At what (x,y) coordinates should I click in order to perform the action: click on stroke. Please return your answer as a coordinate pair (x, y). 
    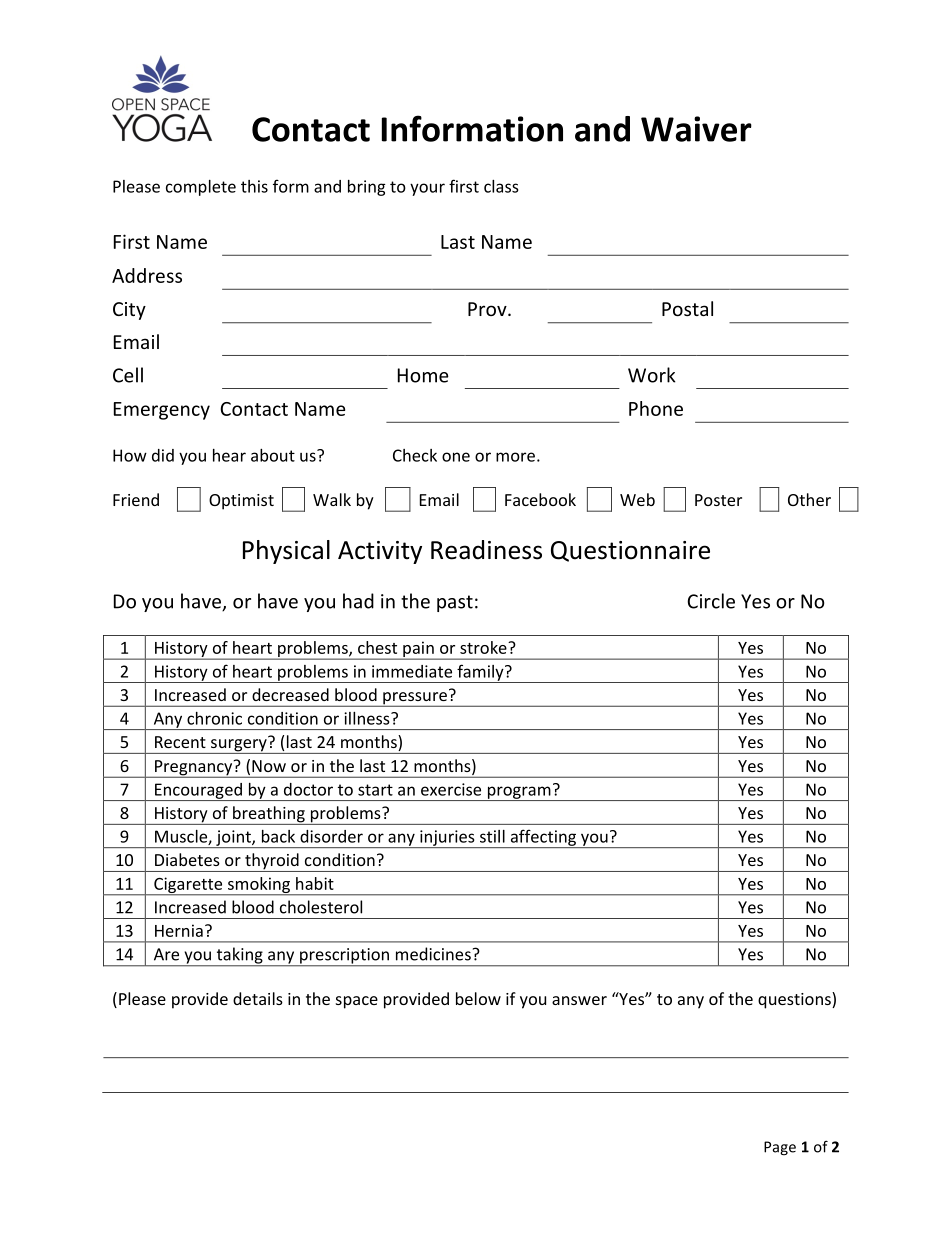
    Looking at the image, I should click on (484, 647).
